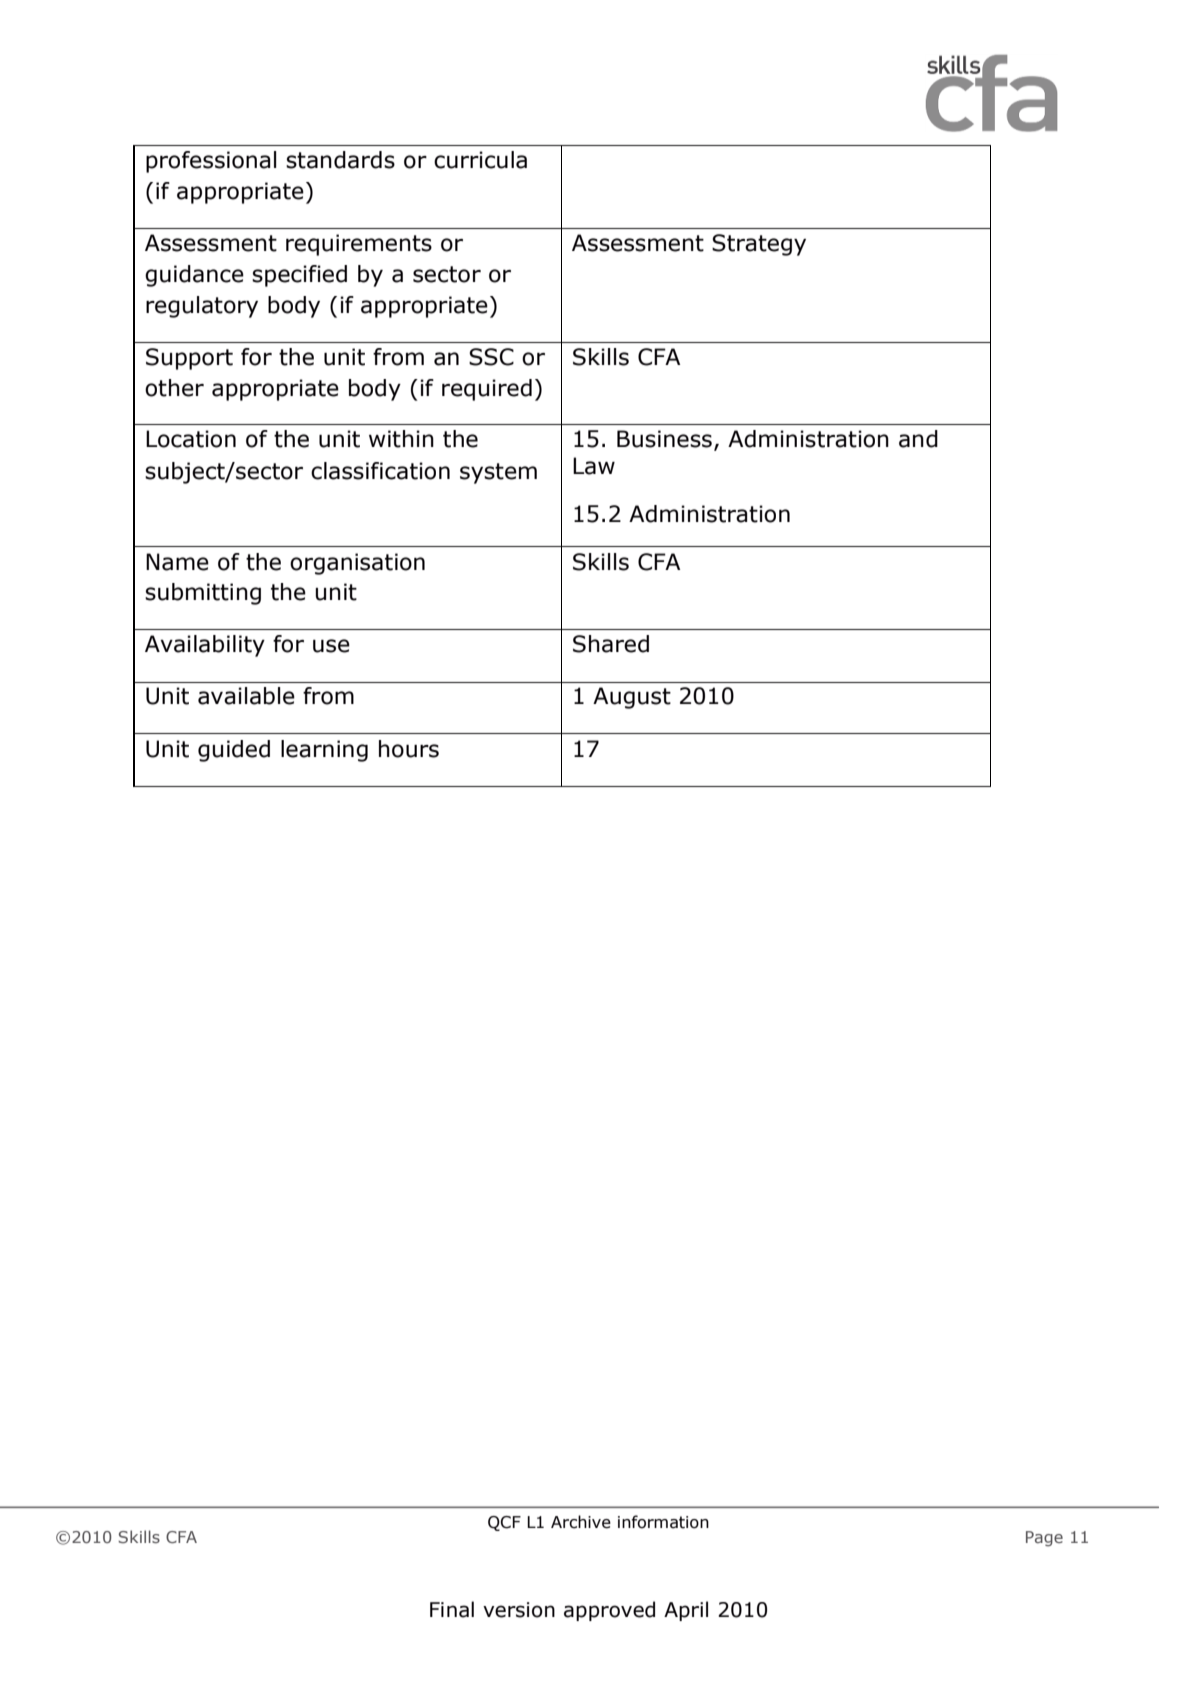 The width and height of the page is (1197, 1693). What do you see at coordinates (611, 644) in the page?
I see `Shared` at bounding box center [611, 644].
